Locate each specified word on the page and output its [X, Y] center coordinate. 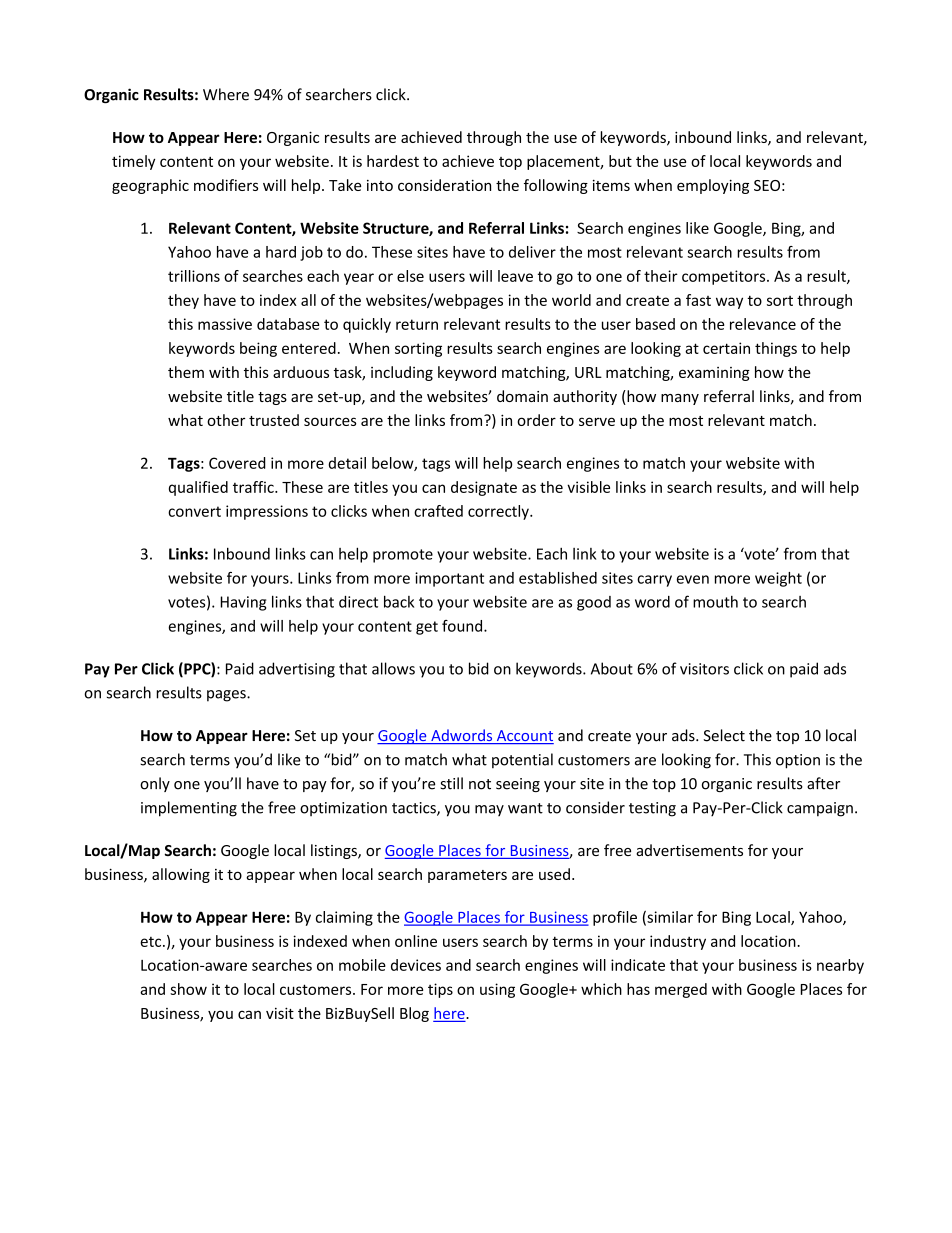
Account [524, 737]
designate [484, 488]
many [680, 399]
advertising [297, 670]
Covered [237, 463]
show [188, 989]
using [497, 990]
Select [724, 735]
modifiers [226, 185]
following [556, 186]
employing [713, 186]
